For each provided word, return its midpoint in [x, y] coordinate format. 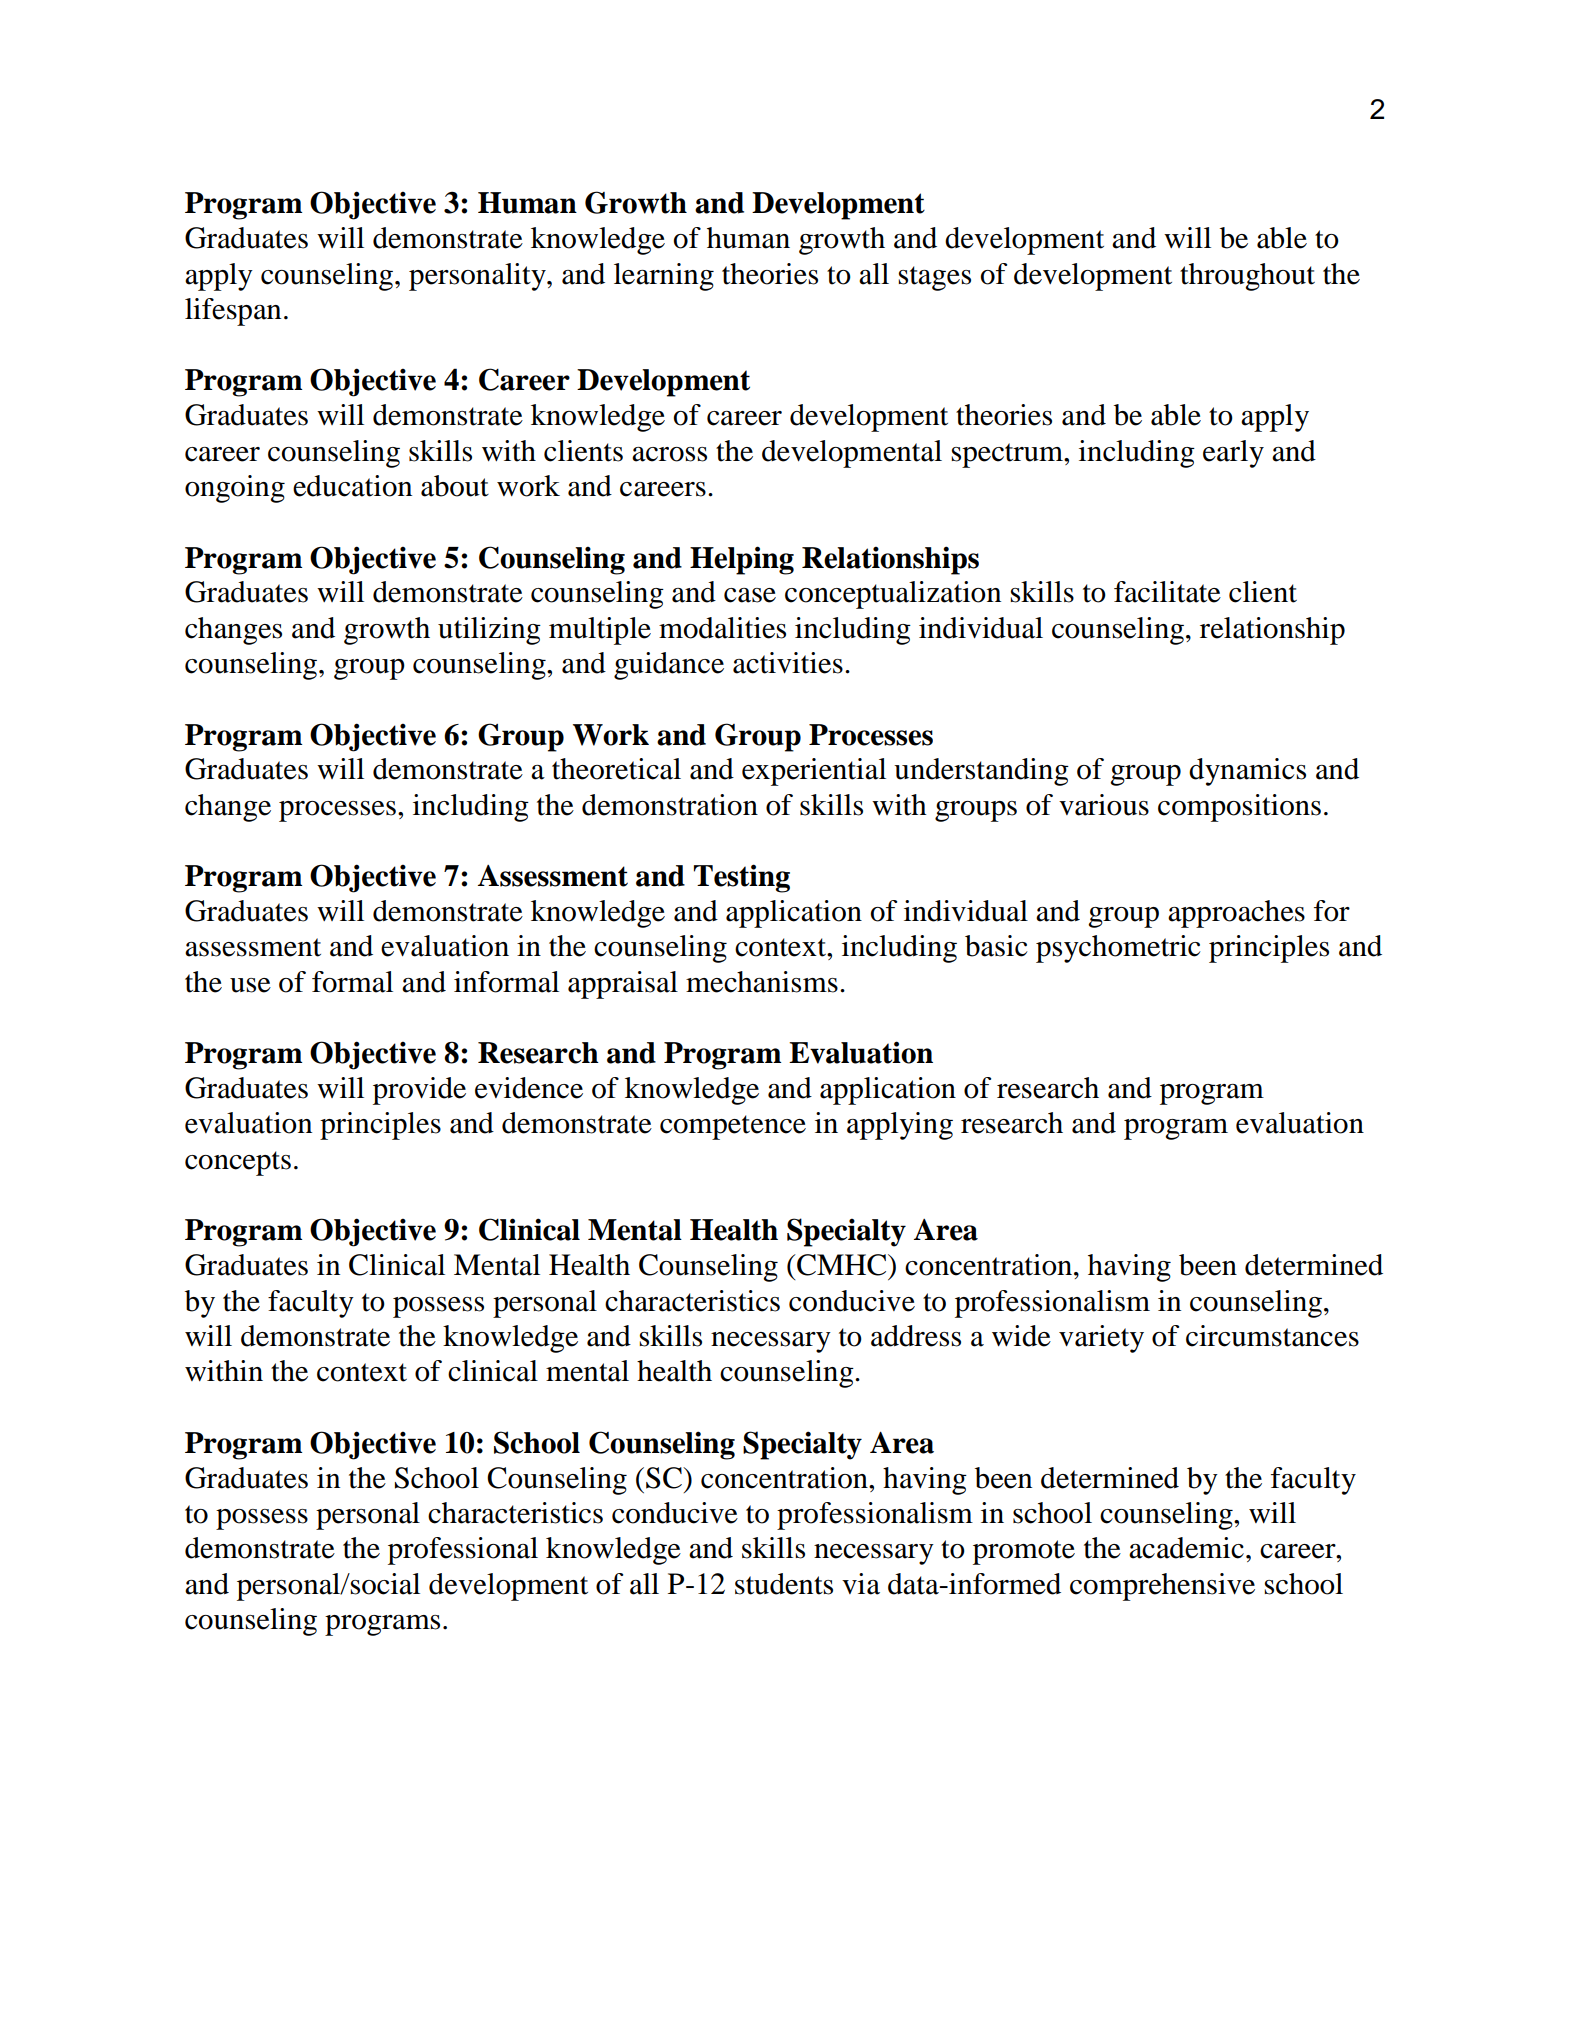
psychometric [1118, 949]
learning [664, 277]
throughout [1247, 277]
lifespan [233, 312]
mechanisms [762, 982]
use [250, 985]
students [784, 1584]
